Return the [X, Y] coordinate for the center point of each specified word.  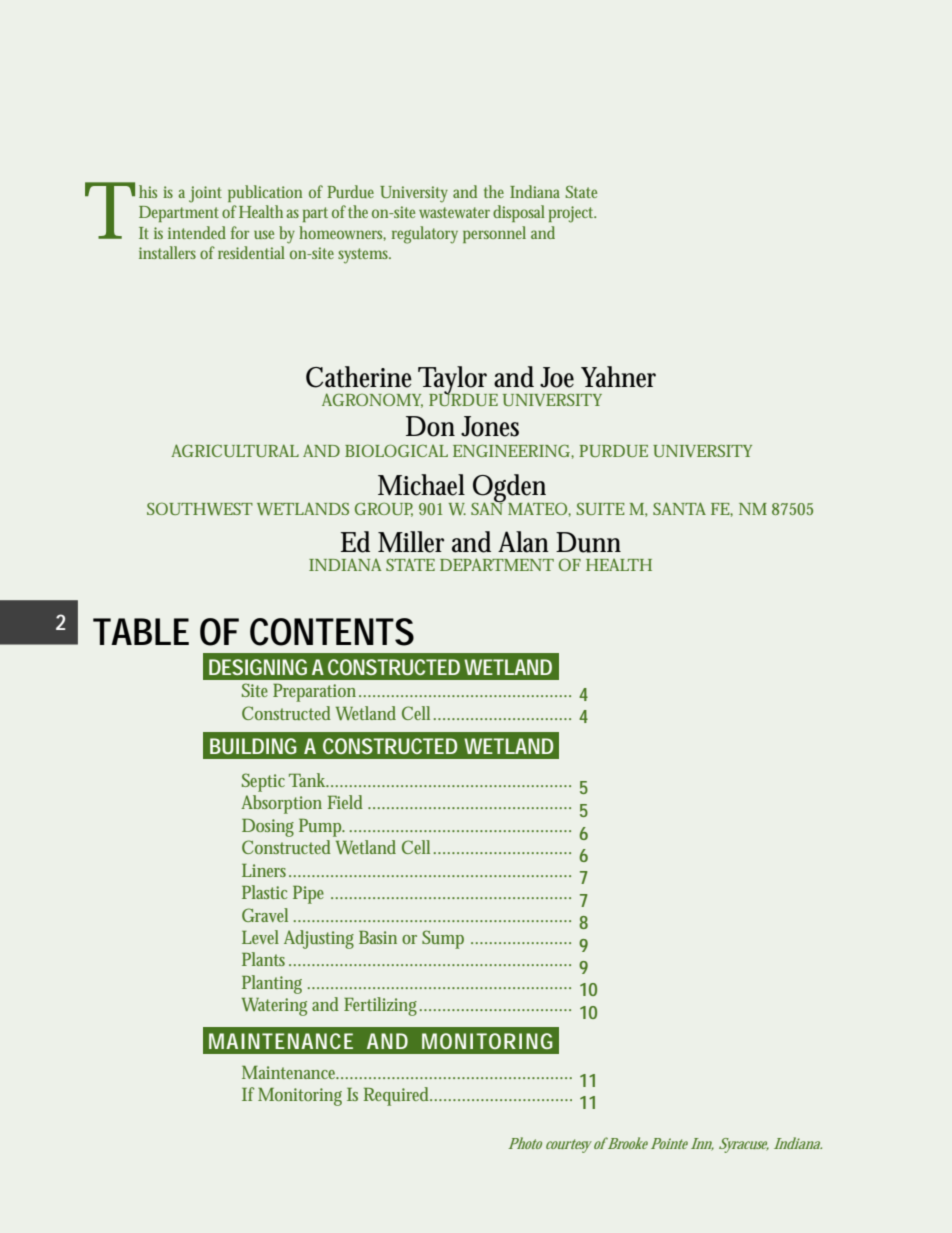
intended [197, 232]
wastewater [454, 212]
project [572, 214]
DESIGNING [258, 667]
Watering [274, 1007]
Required [397, 1096]
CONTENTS [332, 632]
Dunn [588, 542]
